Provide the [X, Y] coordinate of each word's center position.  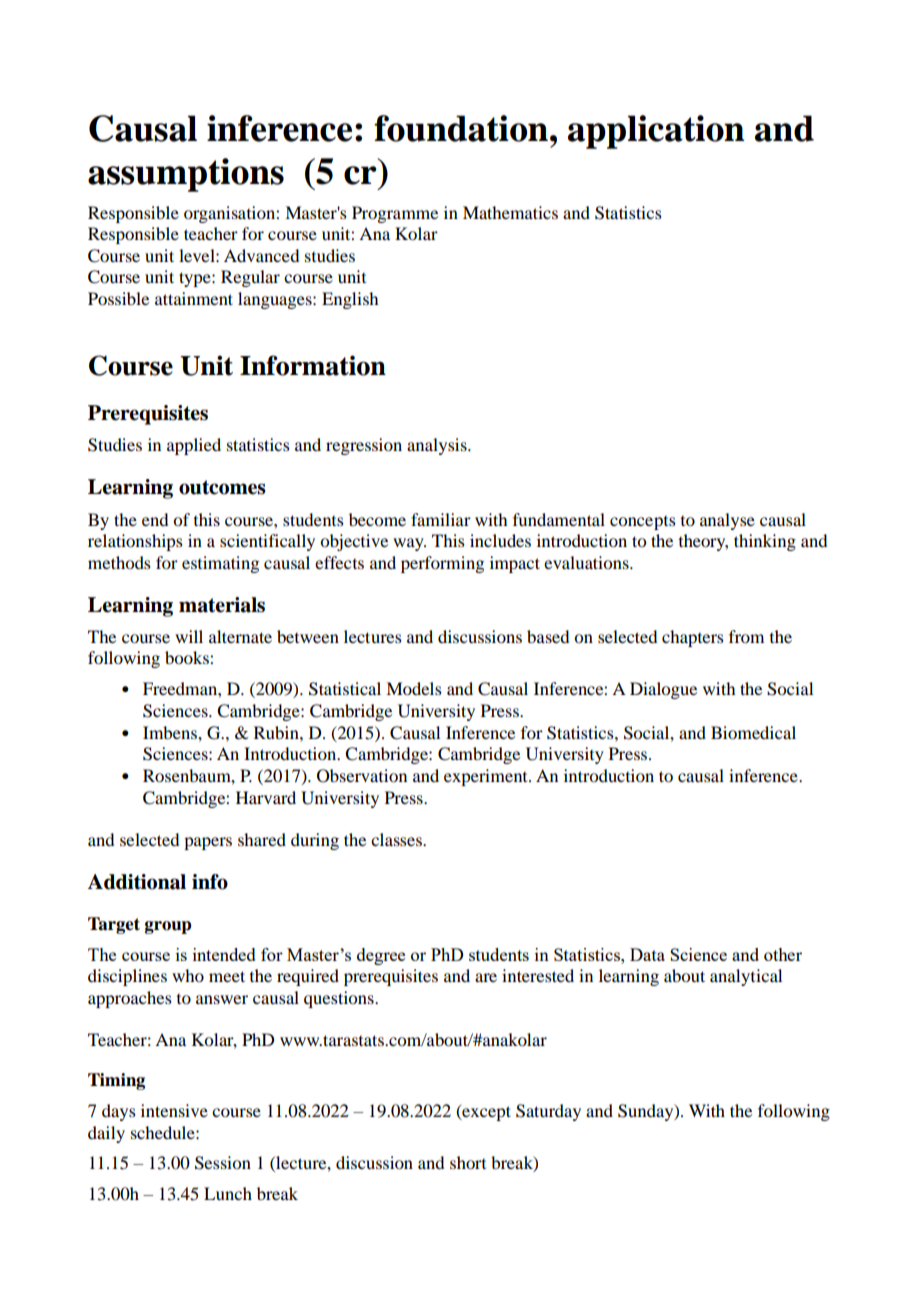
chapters [693, 638]
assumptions [186, 175]
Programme [395, 214]
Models [414, 688]
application [656, 132]
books [188, 657]
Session [223, 1163]
